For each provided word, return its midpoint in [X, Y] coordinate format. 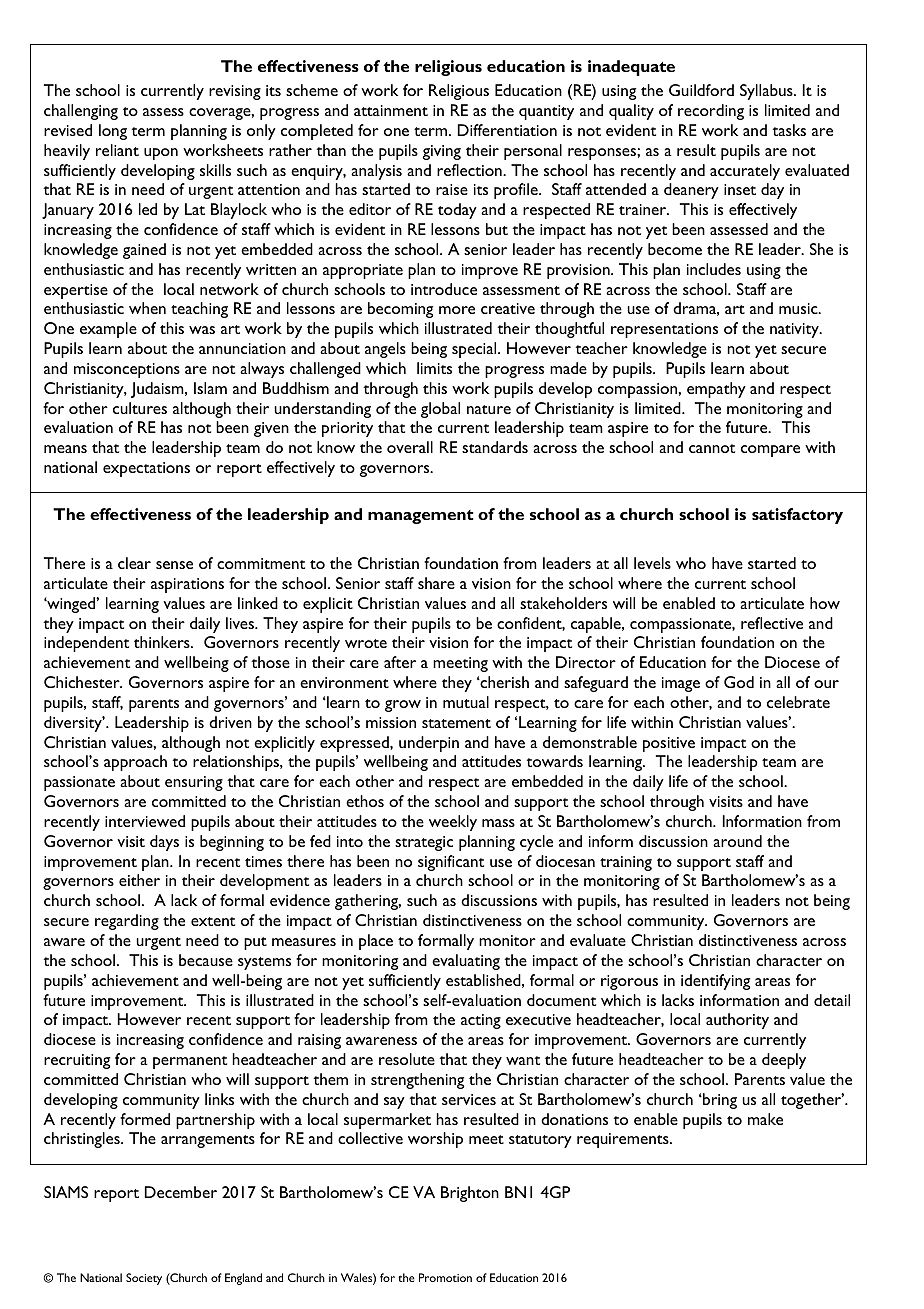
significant [451, 863]
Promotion [445, 1277]
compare [770, 451]
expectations [146, 469]
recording [711, 112]
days [164, 843]
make [765, 1119]
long [113, 132]
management [421, 517]
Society [144, 1279]
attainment [391, 110]
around [737, 841]
